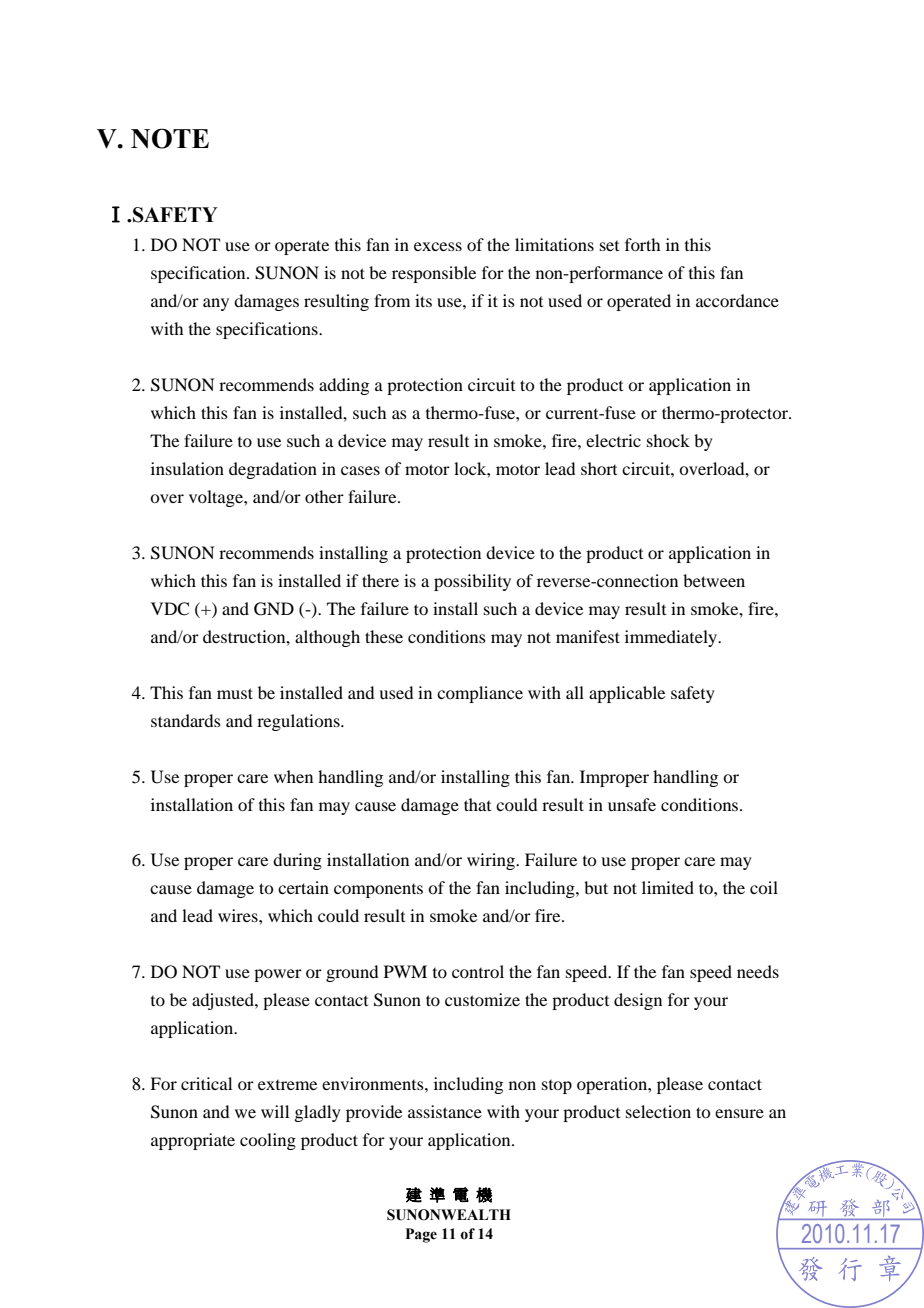  I want to click on cooling, so click(268, 1141).
